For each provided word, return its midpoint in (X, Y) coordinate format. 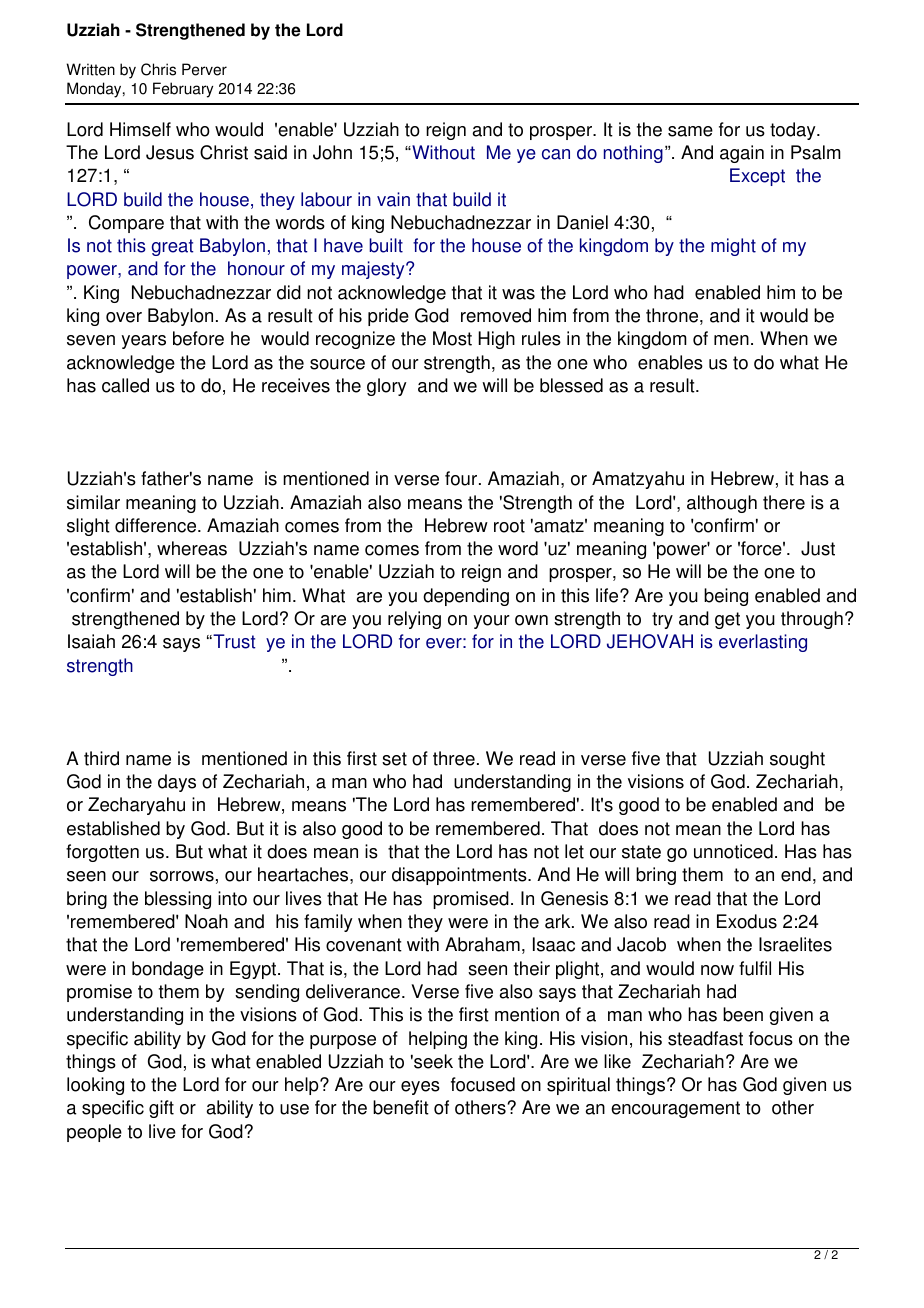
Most (452, 338)
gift (161, 1109)
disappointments (460, 876)
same (690, 131)
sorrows (182, 876)
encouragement (675, 1109)
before (198, 338)
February (183, 90)
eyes (420, 1088)
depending (466, 597)
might (733, 247)
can (556, 154)
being (726, 597)
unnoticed (733, 851)
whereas (192, 548)
